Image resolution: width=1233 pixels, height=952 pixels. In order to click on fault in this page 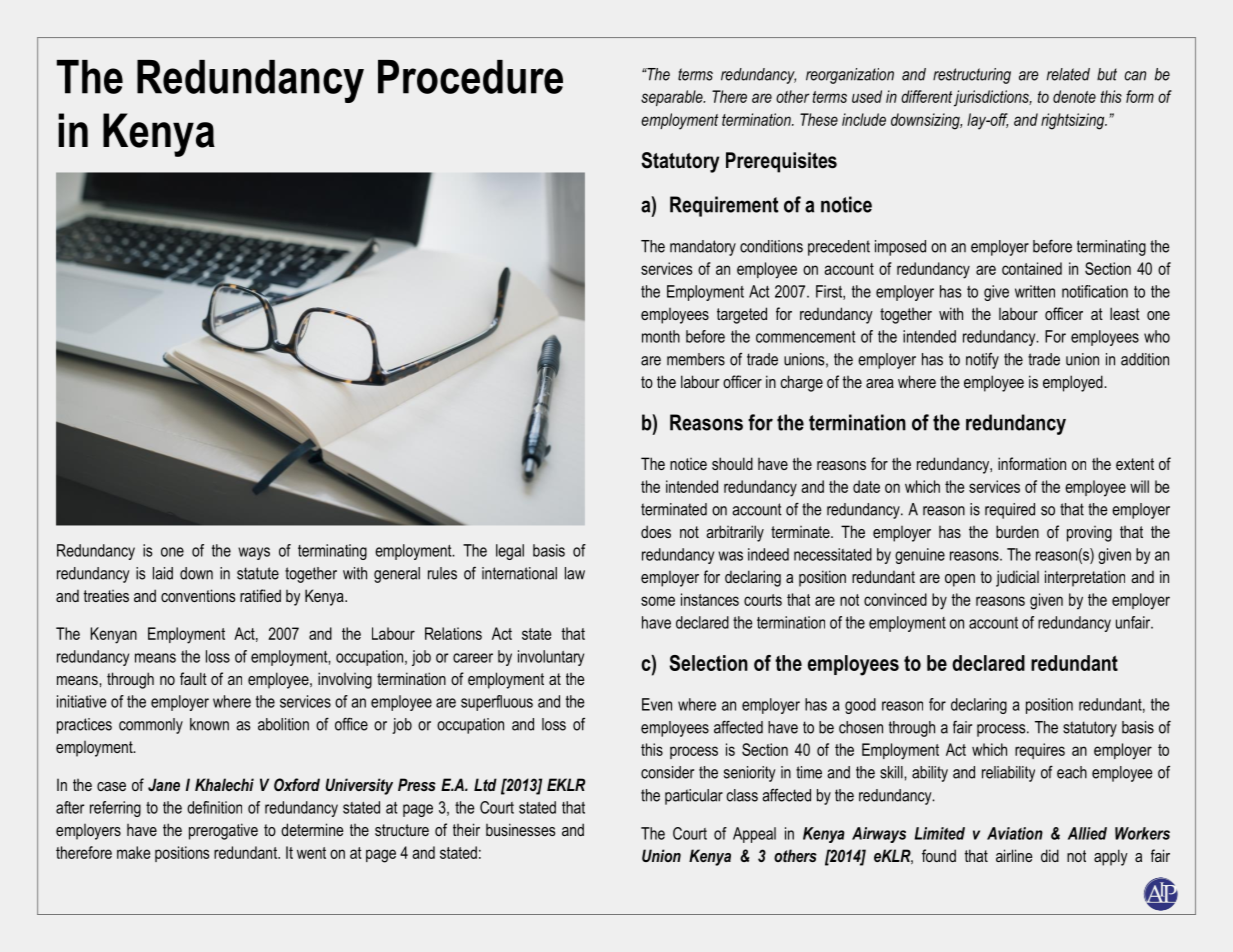, I will do `click(193, 678)`.
